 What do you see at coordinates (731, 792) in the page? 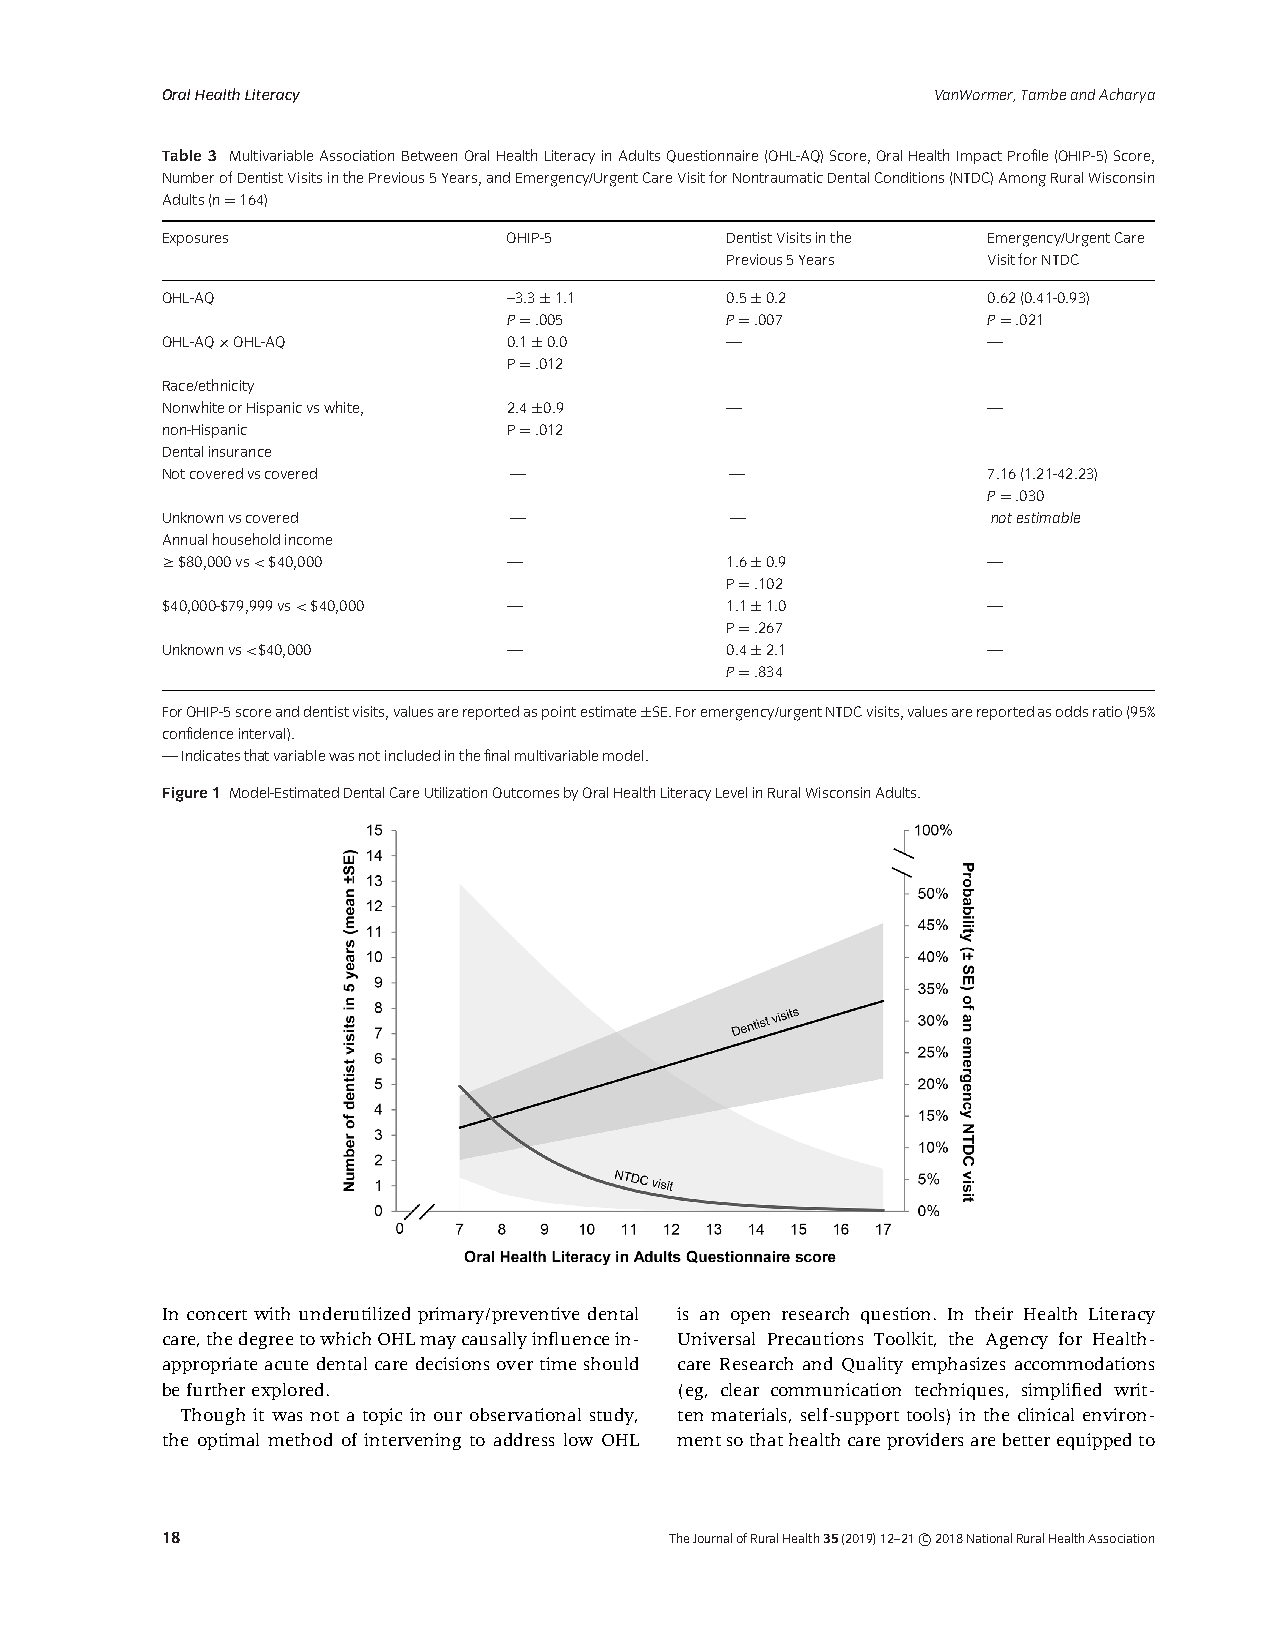
I see `Level` at bounding box center [731, 792].
